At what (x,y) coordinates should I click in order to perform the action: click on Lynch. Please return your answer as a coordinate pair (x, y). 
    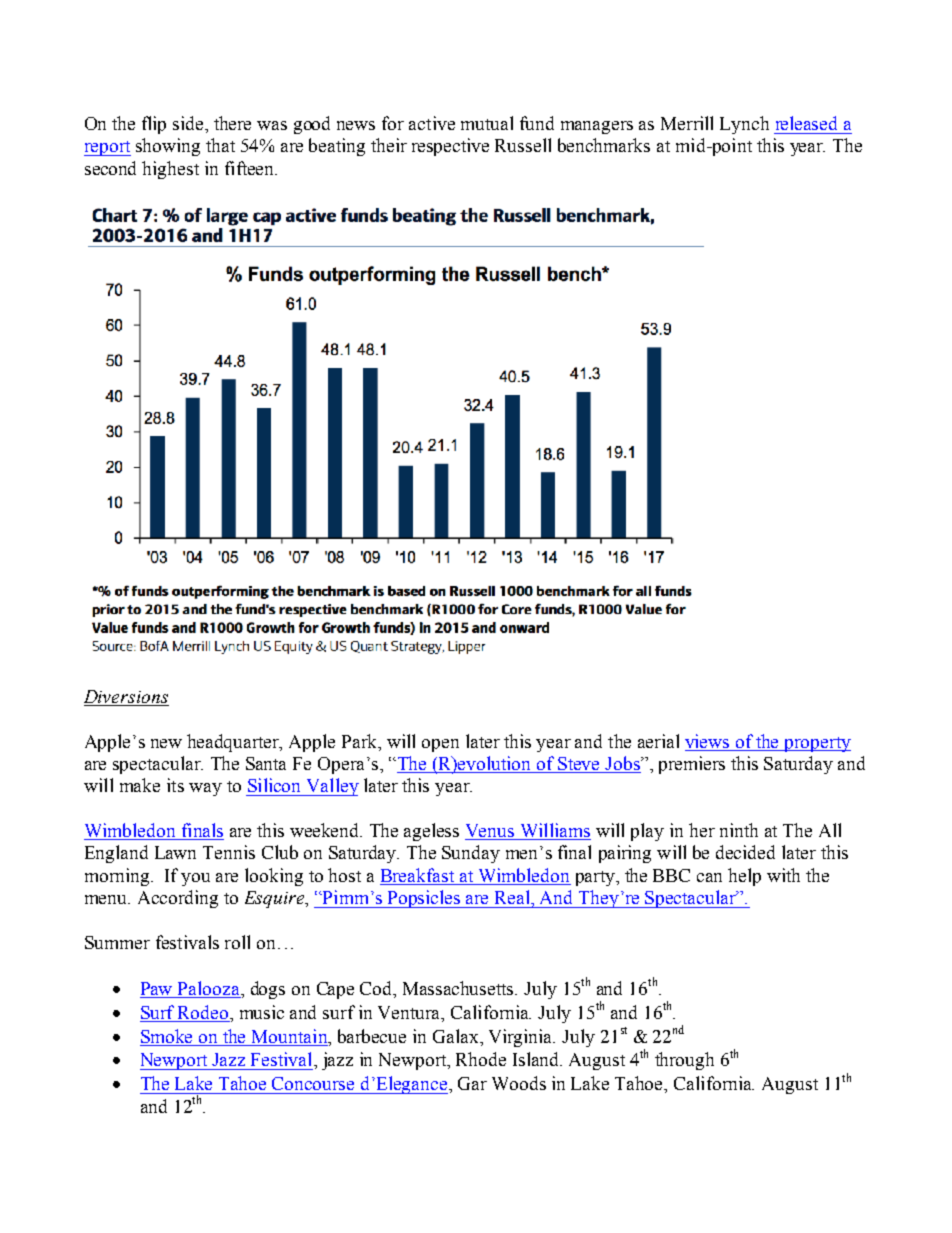
    Looking at the image, I should click on (744, 125).
